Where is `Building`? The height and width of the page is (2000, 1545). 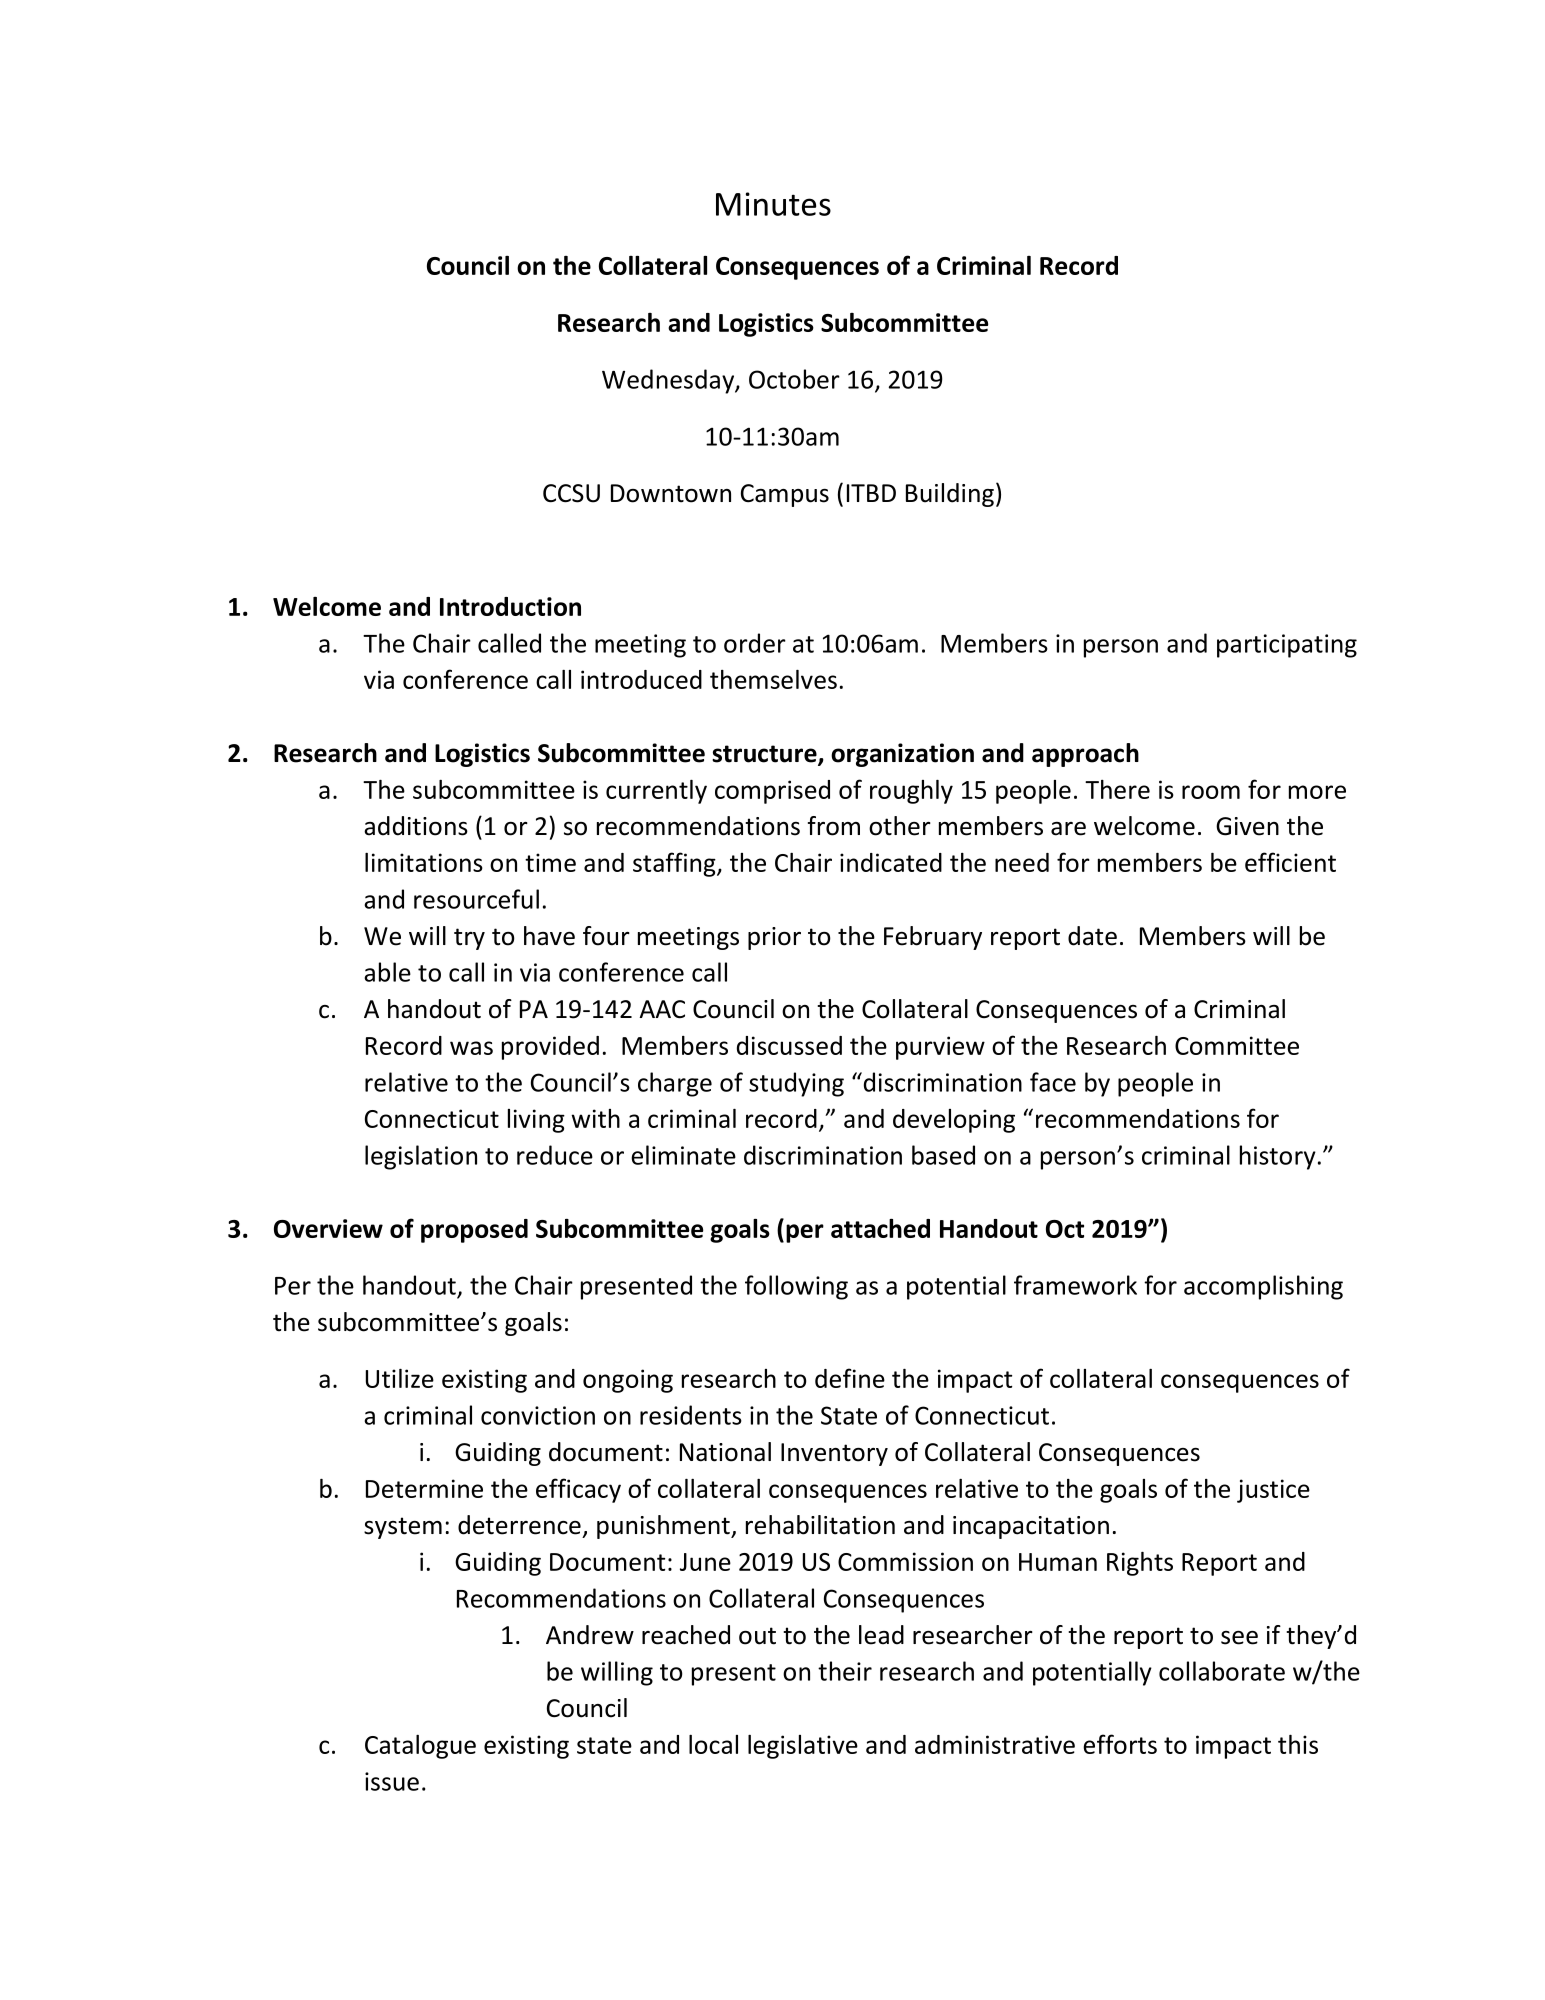 Building is located at coordinates (950, 495).
